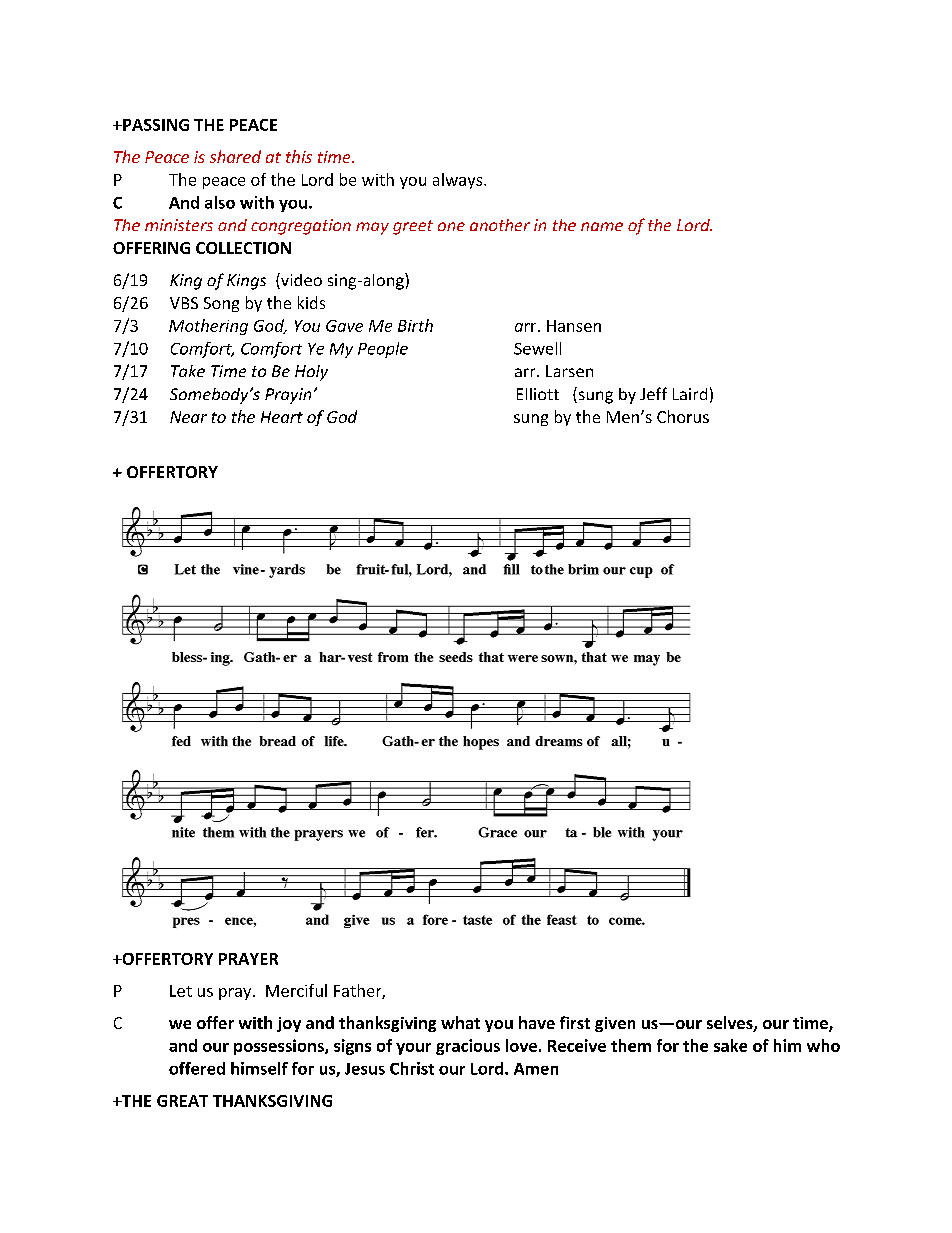 The image size is (952, 1233). Describe the element at coordinates (730, 1045) in the screenshot. I see `sake` at that location.
